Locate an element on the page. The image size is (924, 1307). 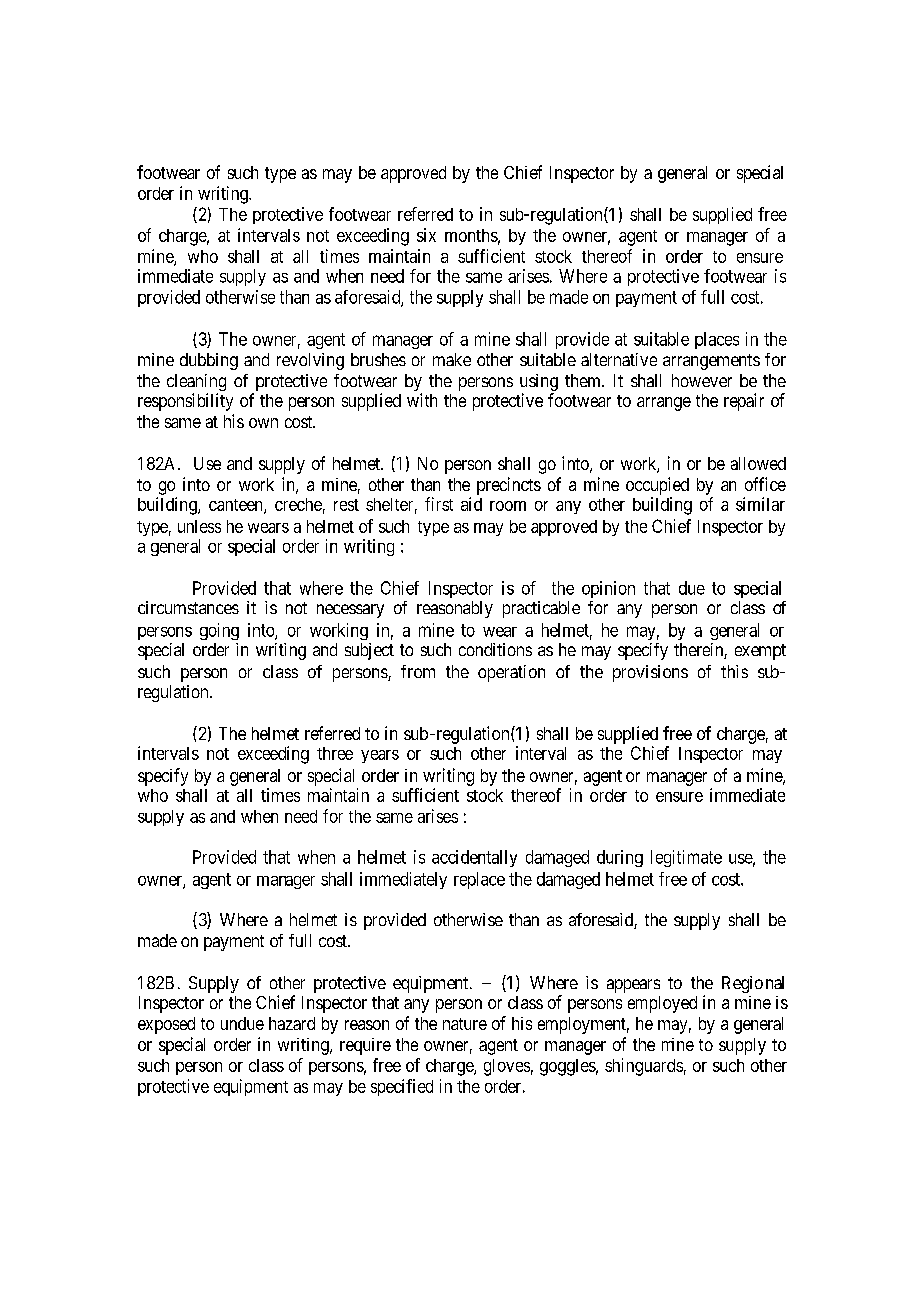
three is located at coordinates (335, 753).
